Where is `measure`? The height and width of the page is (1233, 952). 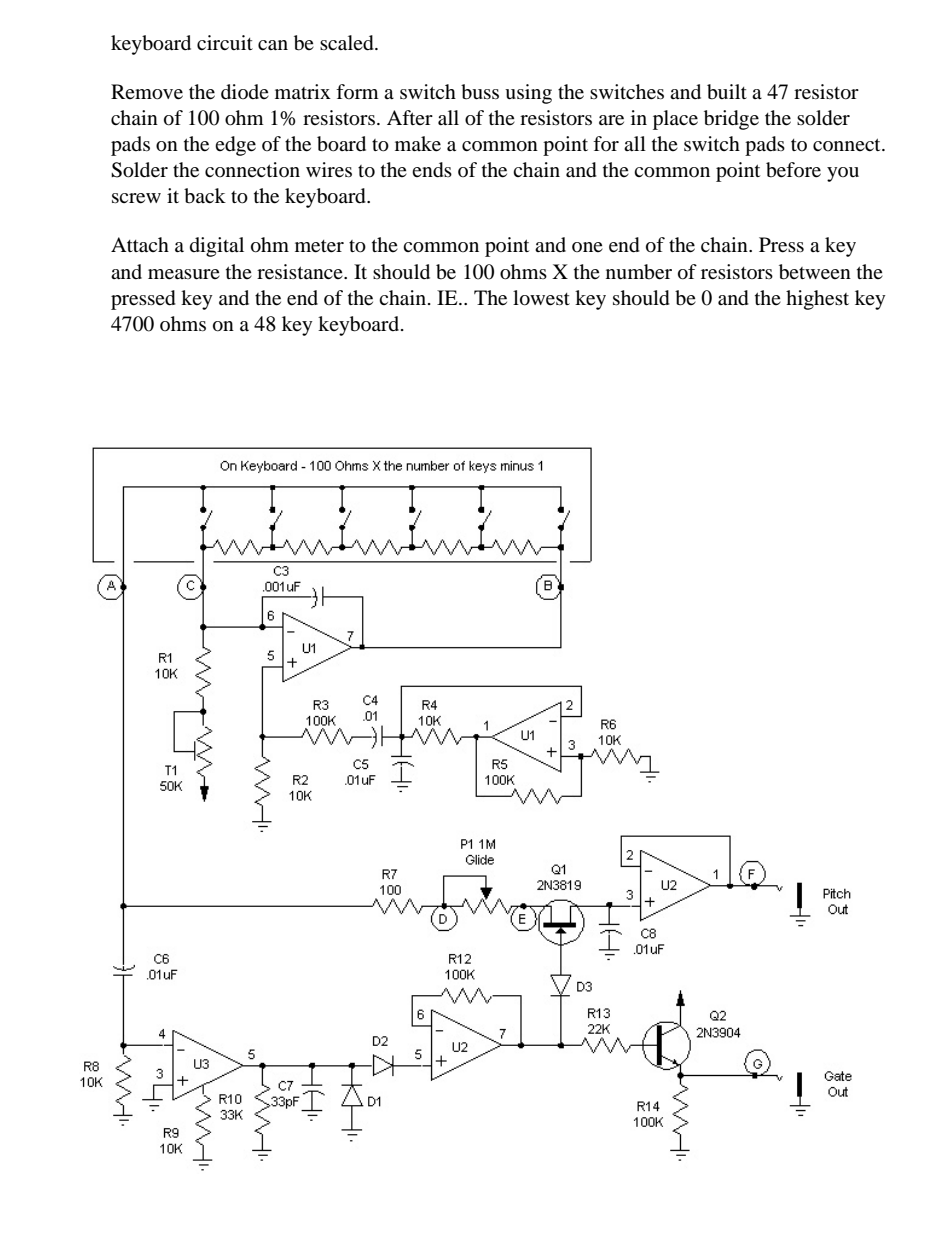
measure is located at coordinates (184, 274).
